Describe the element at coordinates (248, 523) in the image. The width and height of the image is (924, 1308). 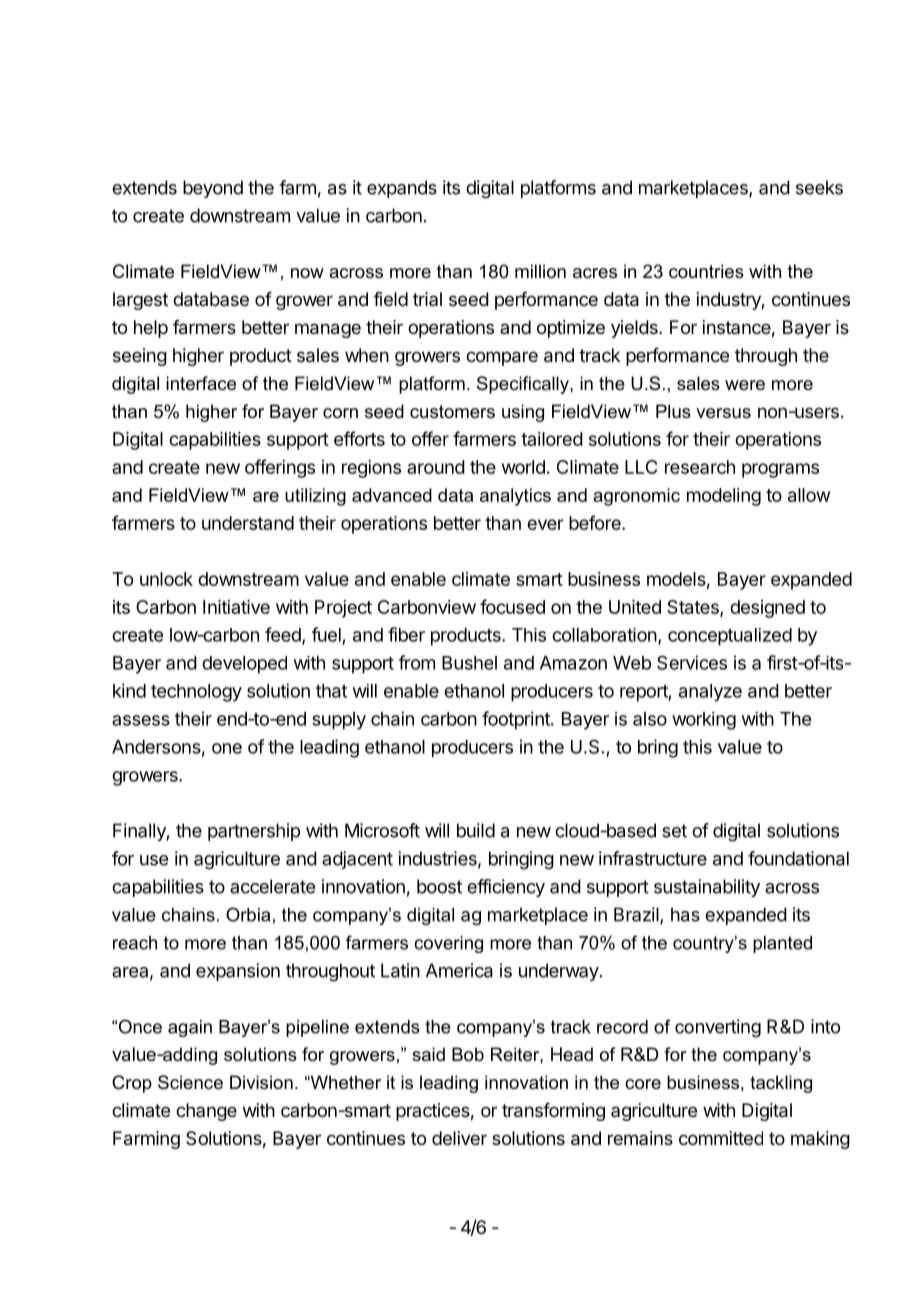
I see `understand` at that location.
